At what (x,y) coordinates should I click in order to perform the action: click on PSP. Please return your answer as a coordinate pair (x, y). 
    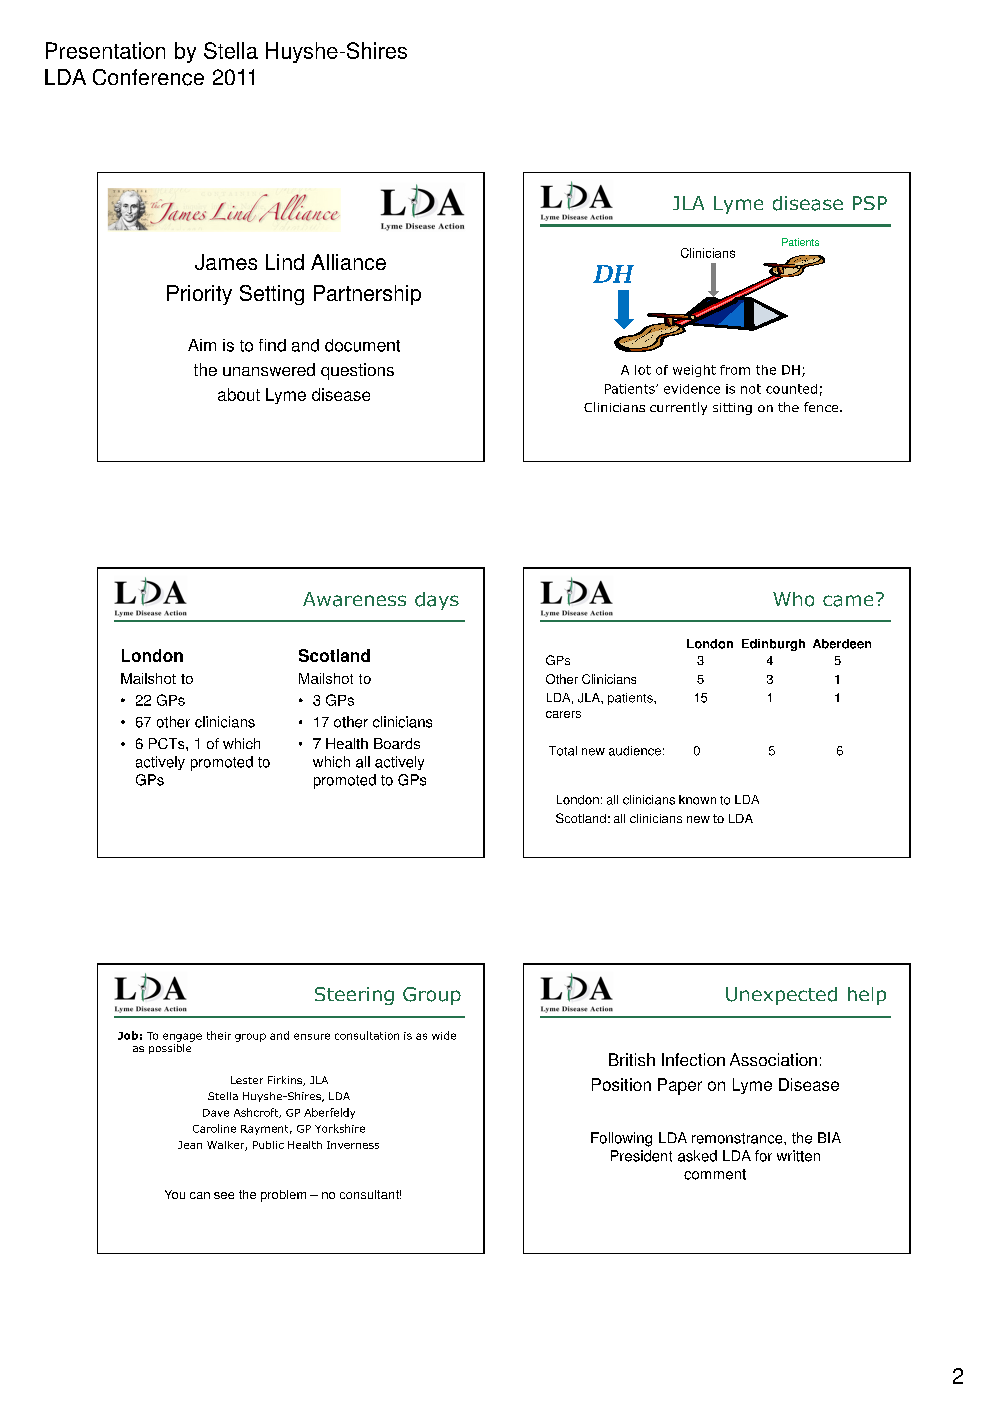
    Looking at the image, I should click on (870, 203).
